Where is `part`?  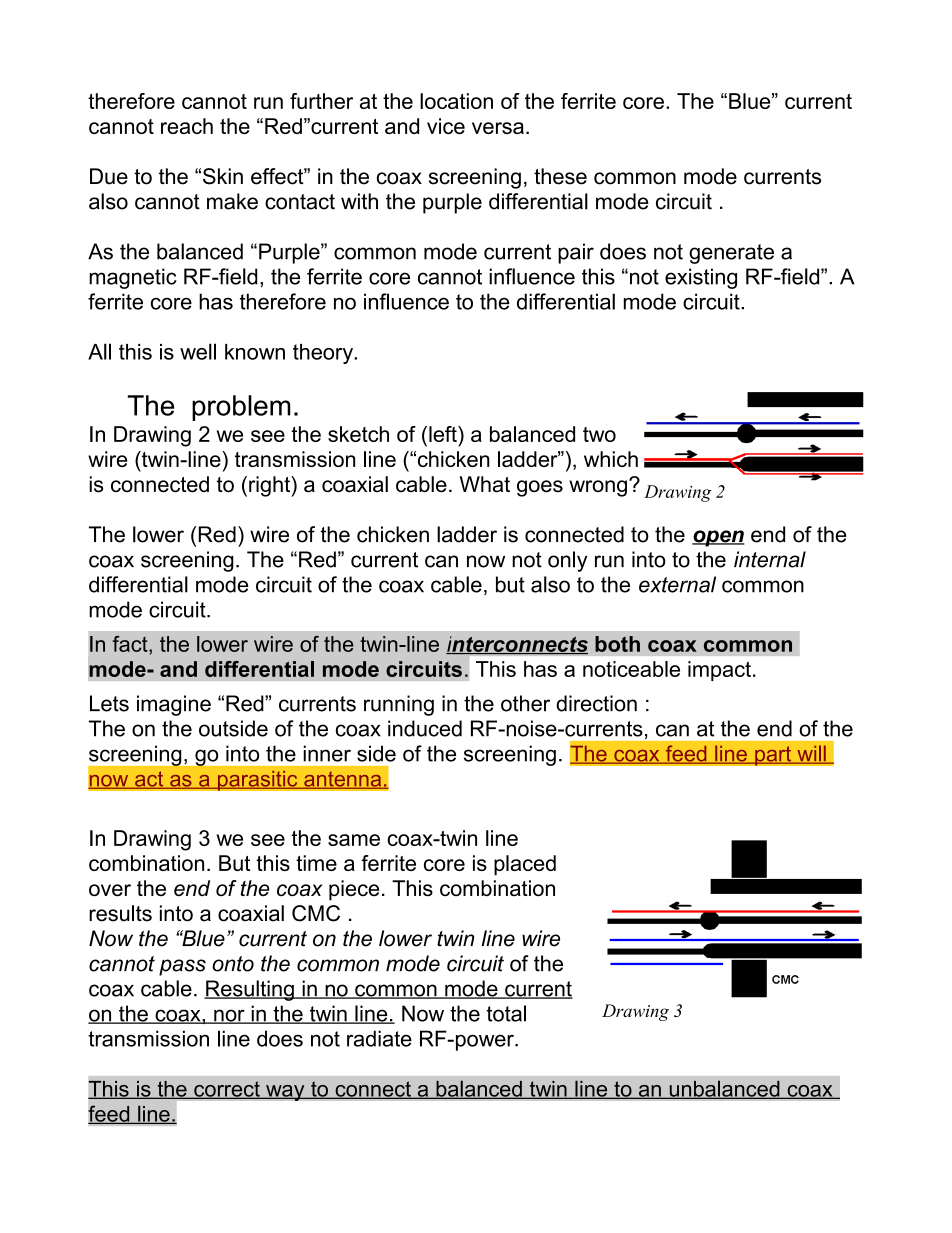 part is located at coordinates (773, 756).
